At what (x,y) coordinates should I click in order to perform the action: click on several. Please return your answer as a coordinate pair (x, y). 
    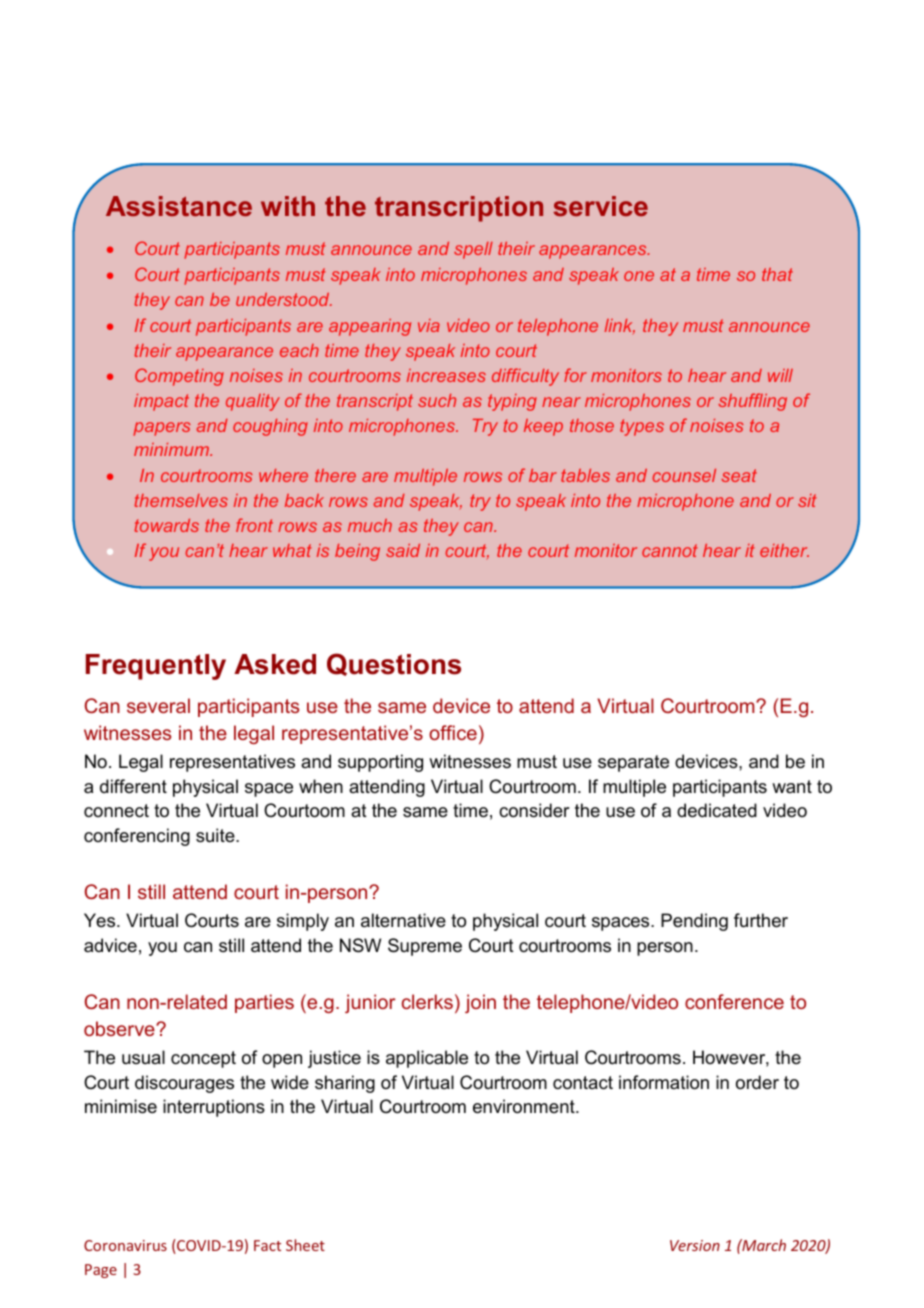
    Looking at the image, I should click on (158, 705).
